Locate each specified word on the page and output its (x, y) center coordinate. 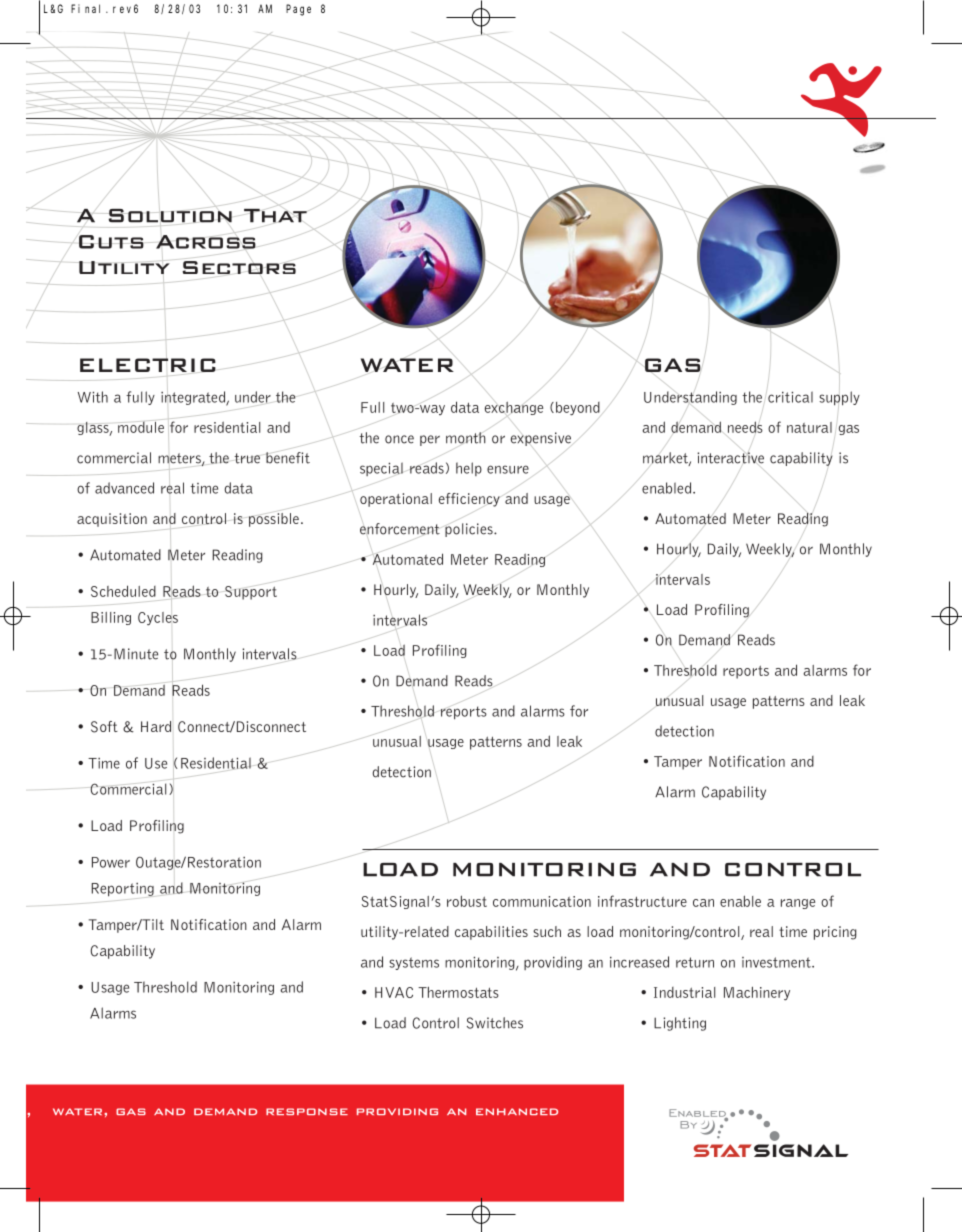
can (703, 903)
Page (298, 10)
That (275, 216)
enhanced (517, 1111)
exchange (514, 409)
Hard (156, 726)
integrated (194, 397)
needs (745, 427)
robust (467, 901)
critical (790, 397)
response (307, 1111)
